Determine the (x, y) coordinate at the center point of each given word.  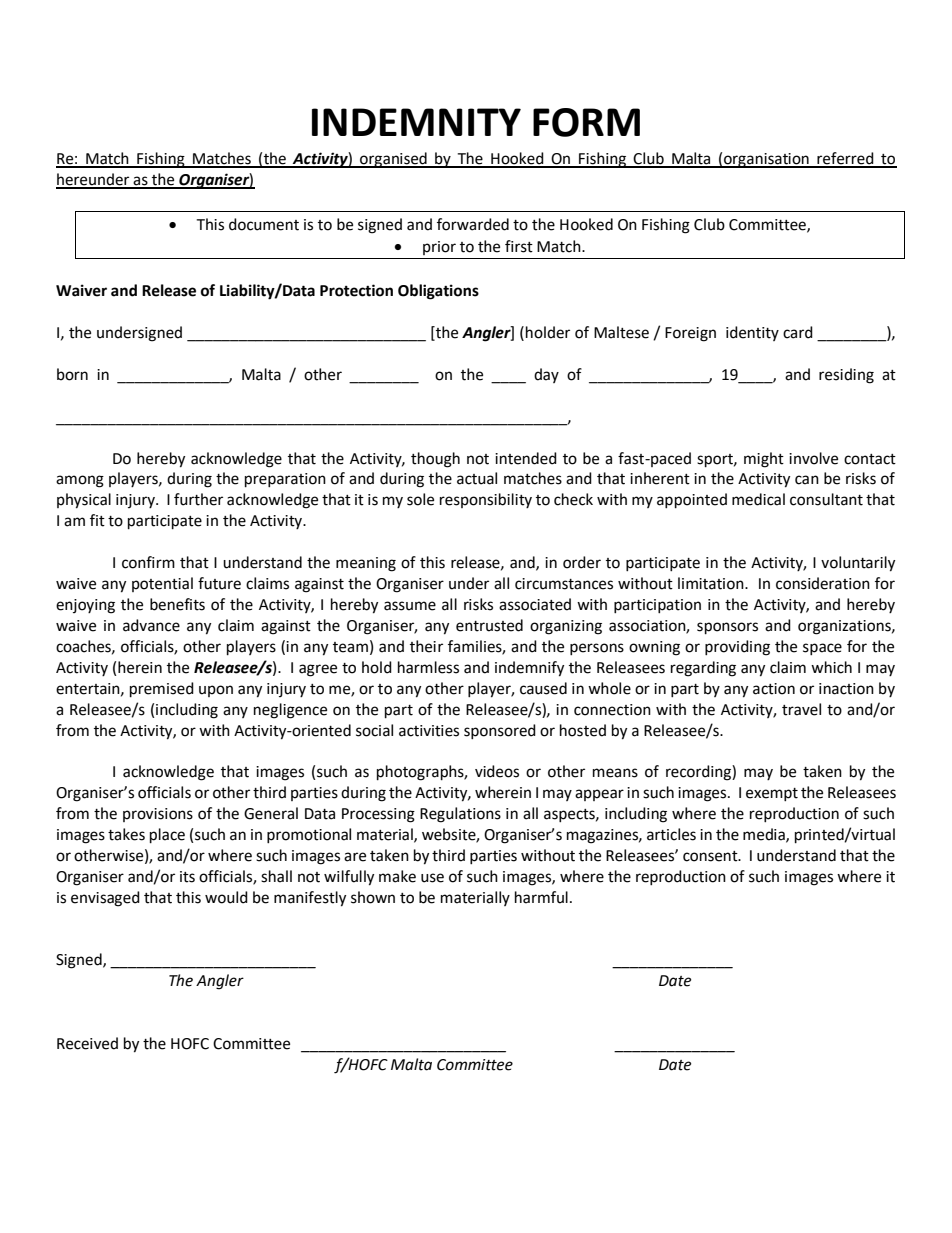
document (264, 224)
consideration (823, 583)
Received (87, 1043)
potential (162, 584)
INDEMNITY (416, 122)
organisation (766, 160)
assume (410, 606)
